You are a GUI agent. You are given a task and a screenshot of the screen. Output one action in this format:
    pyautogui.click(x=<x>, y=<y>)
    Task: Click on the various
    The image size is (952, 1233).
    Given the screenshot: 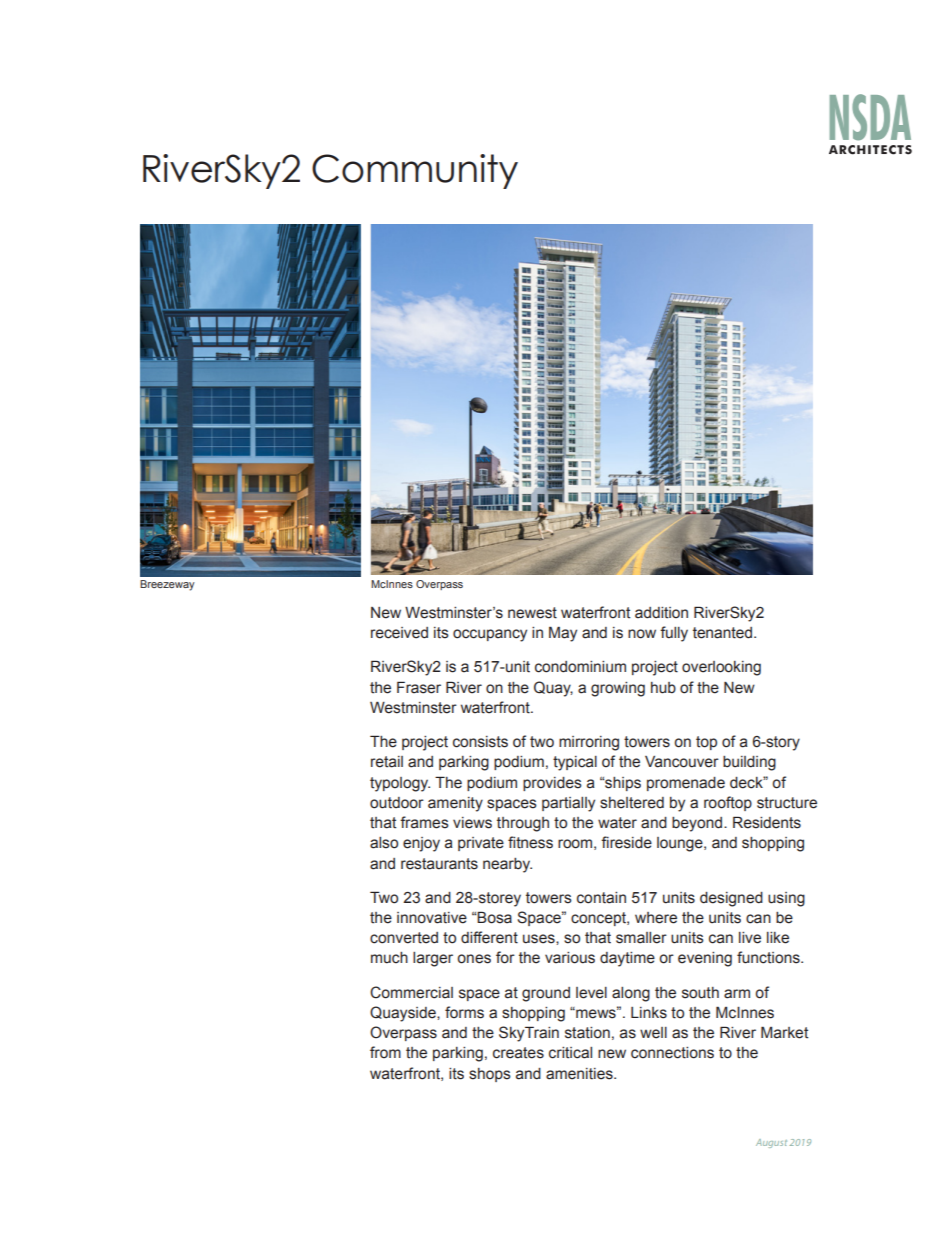 What is the action you would take?
    pyautogui.click(x=570, y=958)
